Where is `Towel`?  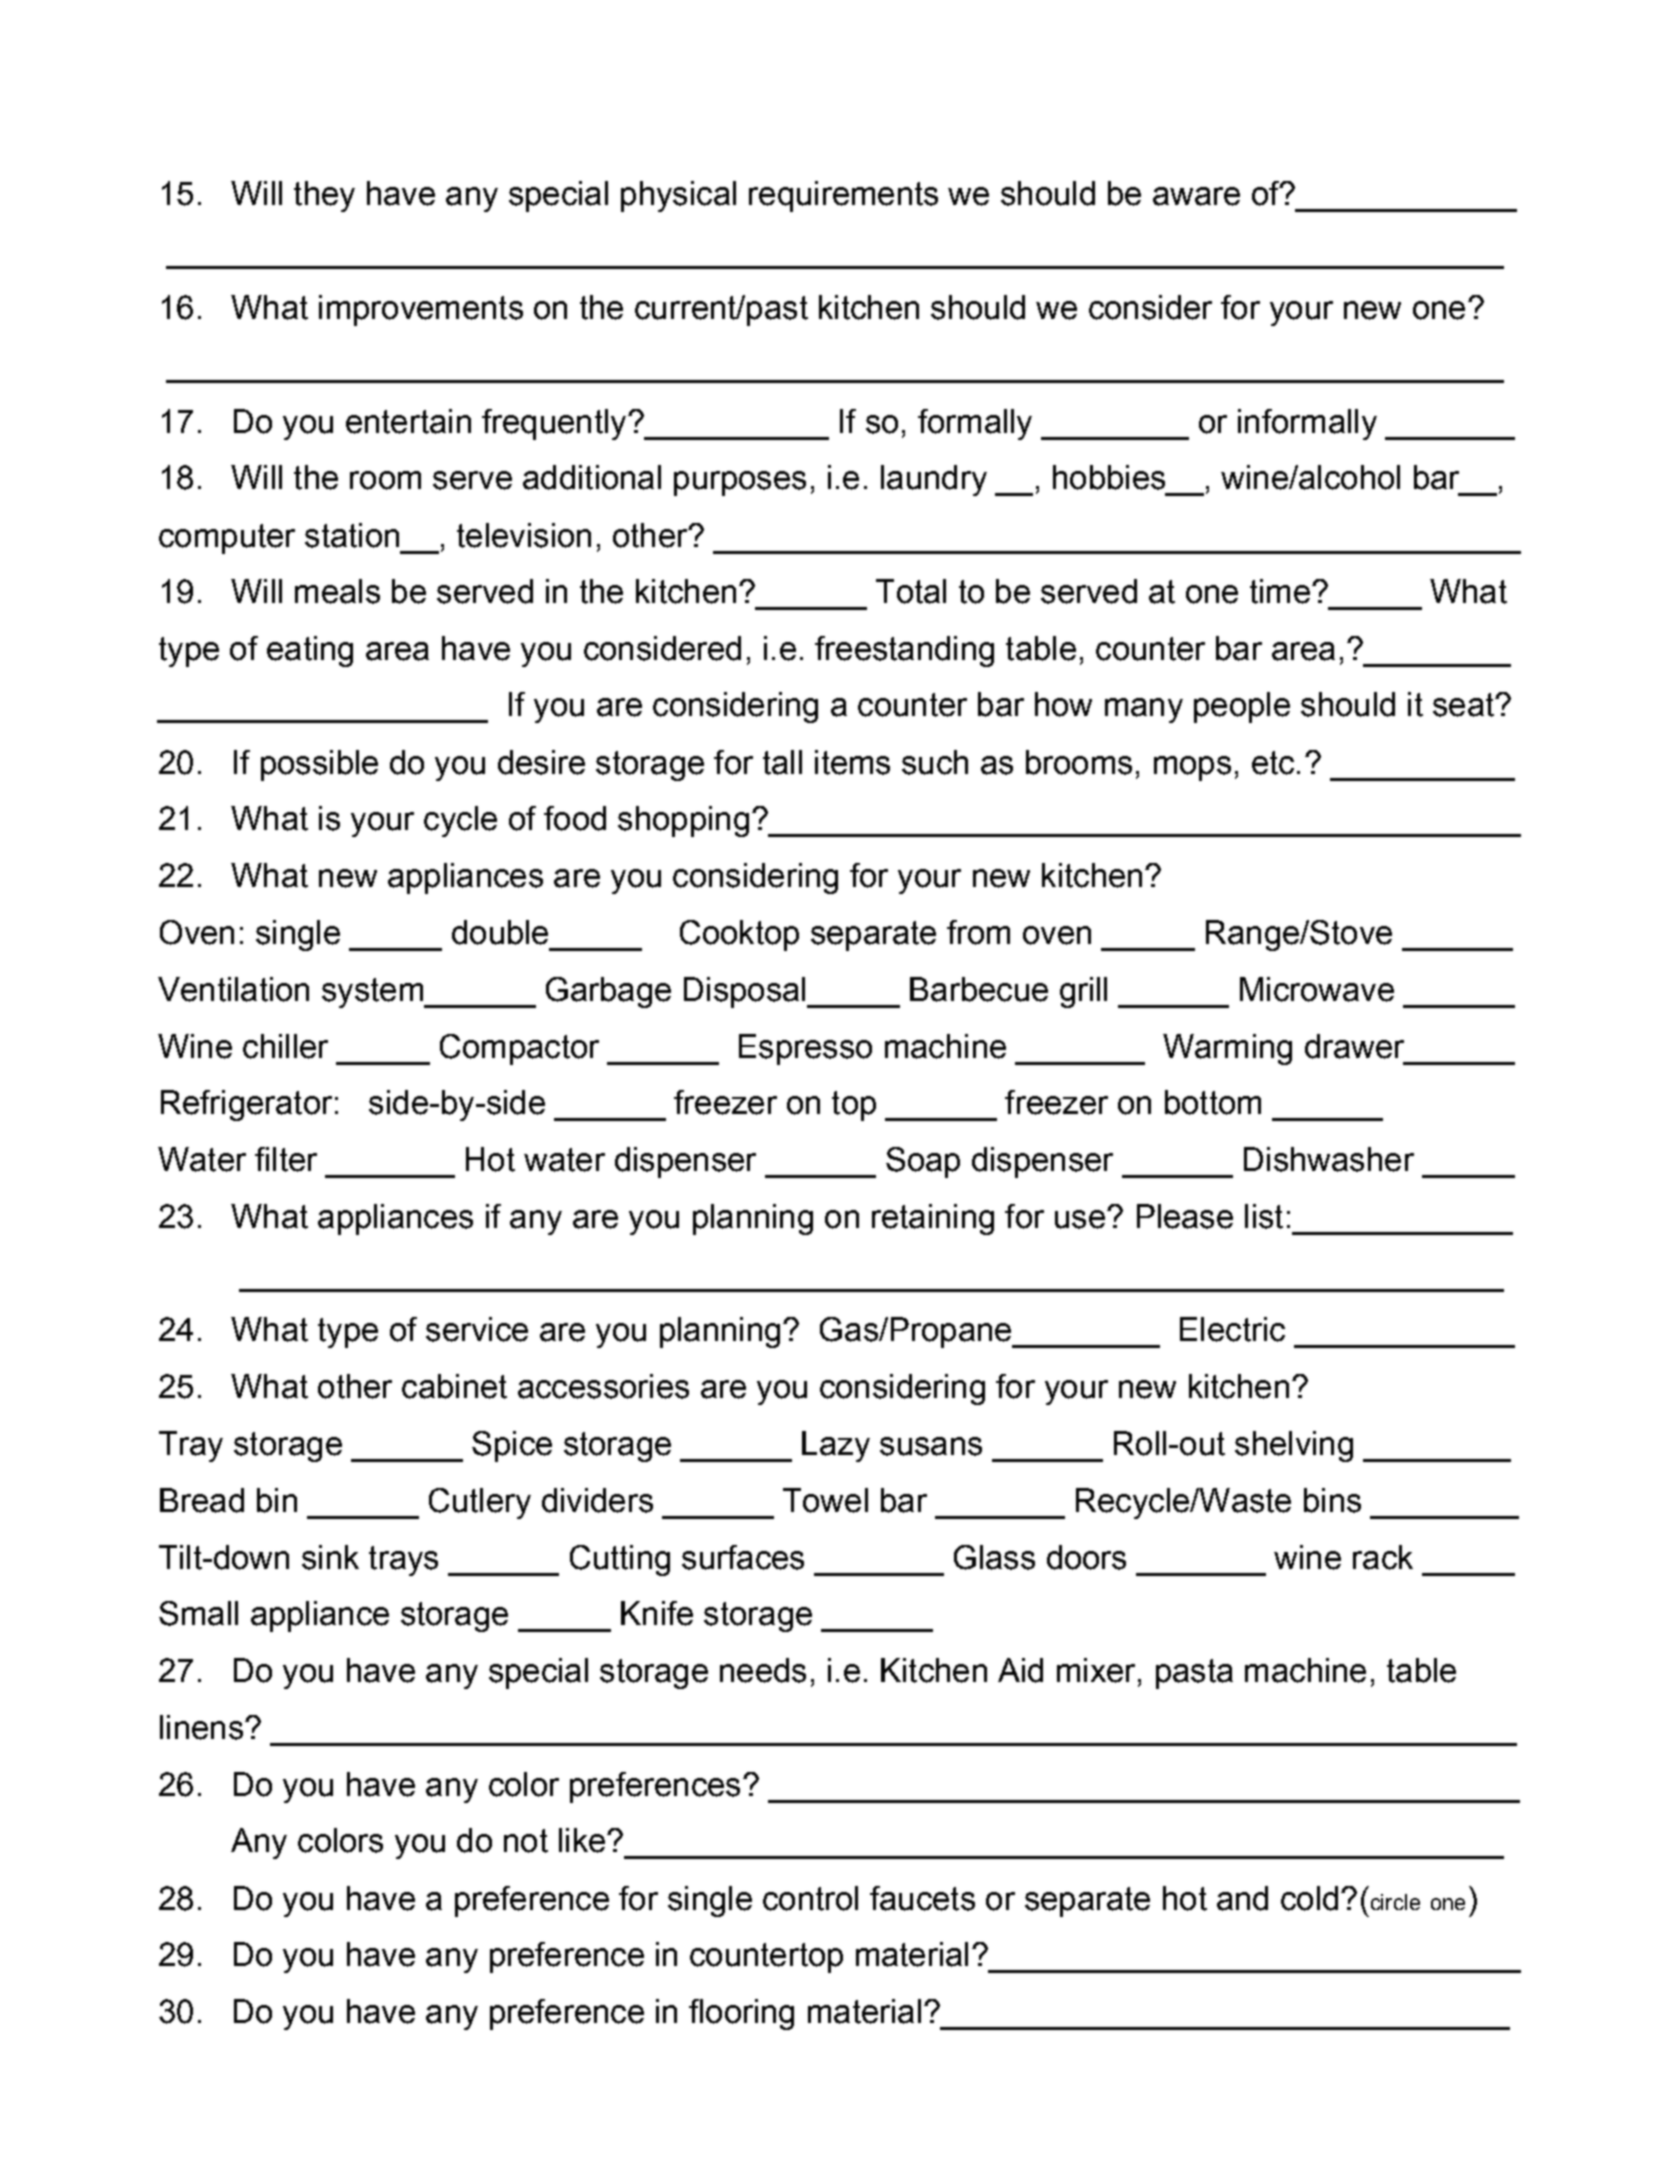
Towel is located at coordinates (825, 1500).
